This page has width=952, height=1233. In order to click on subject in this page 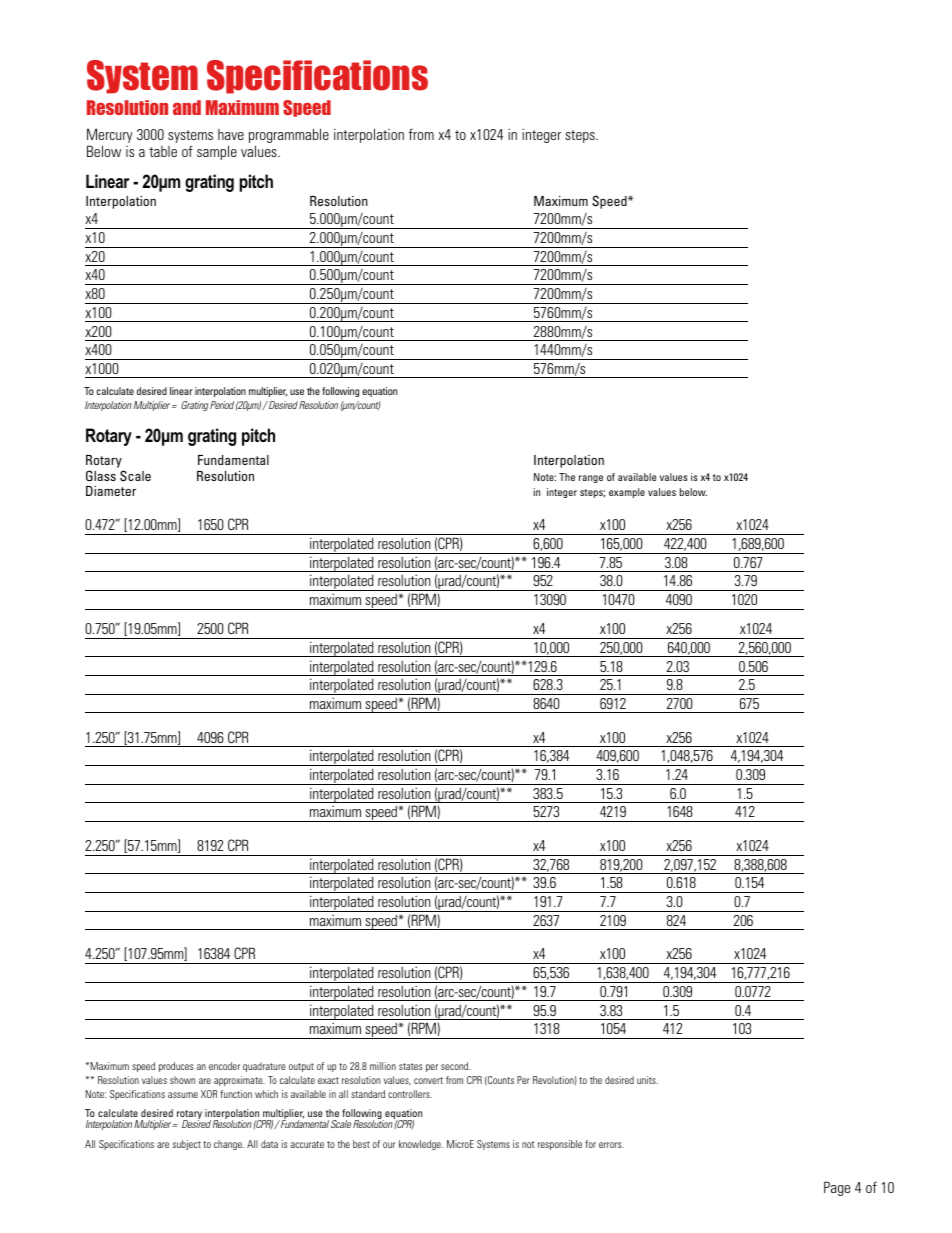, I will do `click(187, 1145)`.
